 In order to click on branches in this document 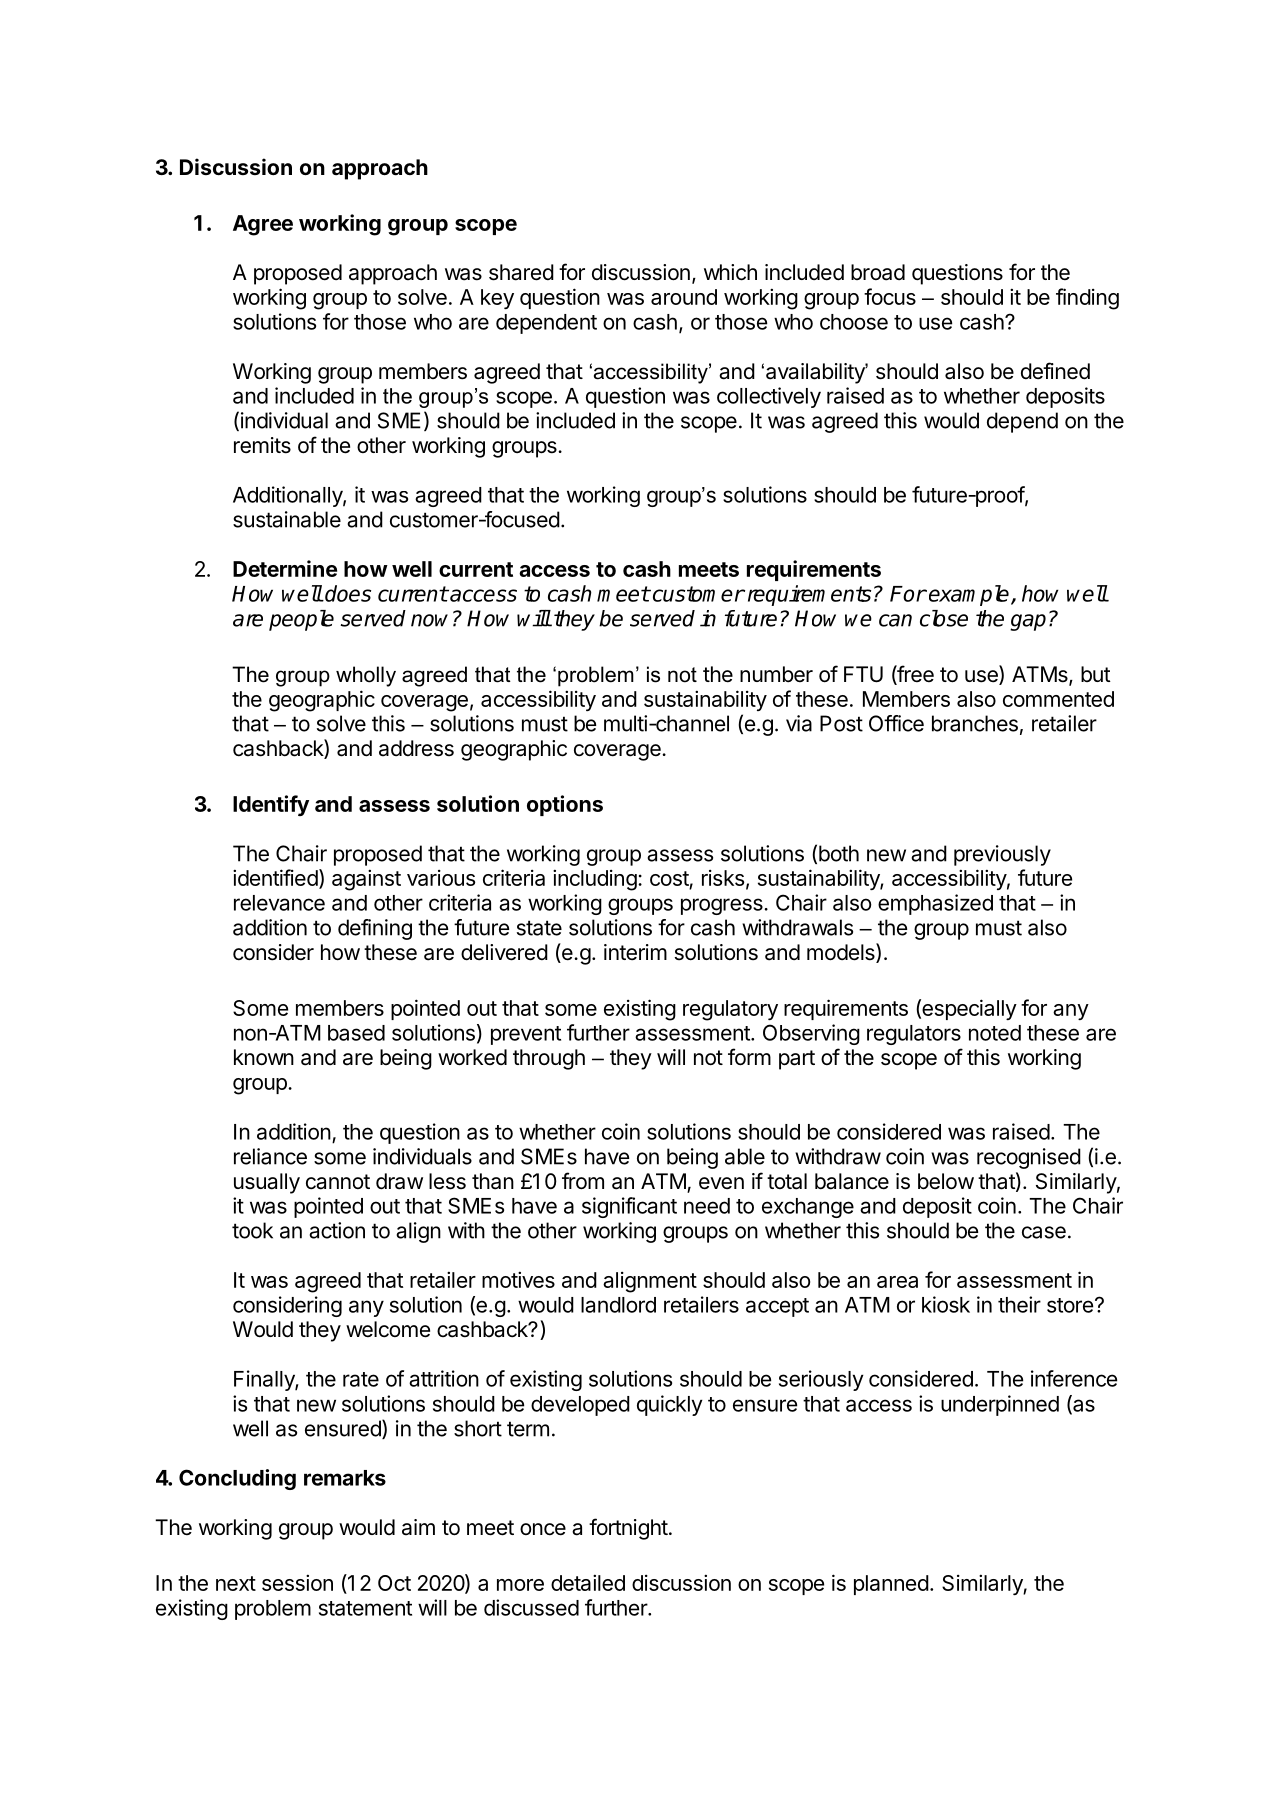, I will do `click(975, 723)`.
